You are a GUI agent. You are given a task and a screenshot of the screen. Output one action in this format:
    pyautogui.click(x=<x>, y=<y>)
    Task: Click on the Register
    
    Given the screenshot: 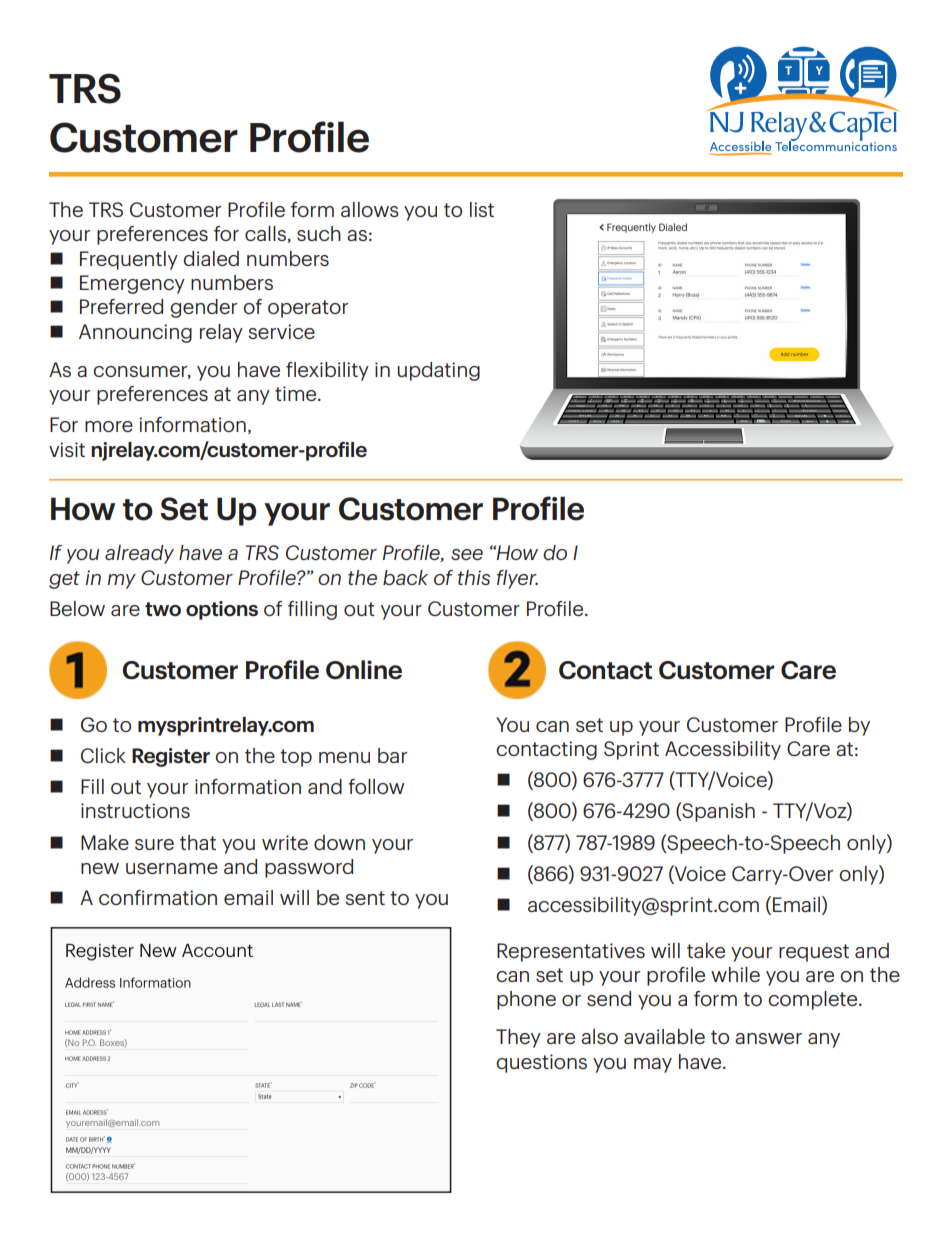 What is the action you would take?
    pyautogui.click(x=171, y=757)
